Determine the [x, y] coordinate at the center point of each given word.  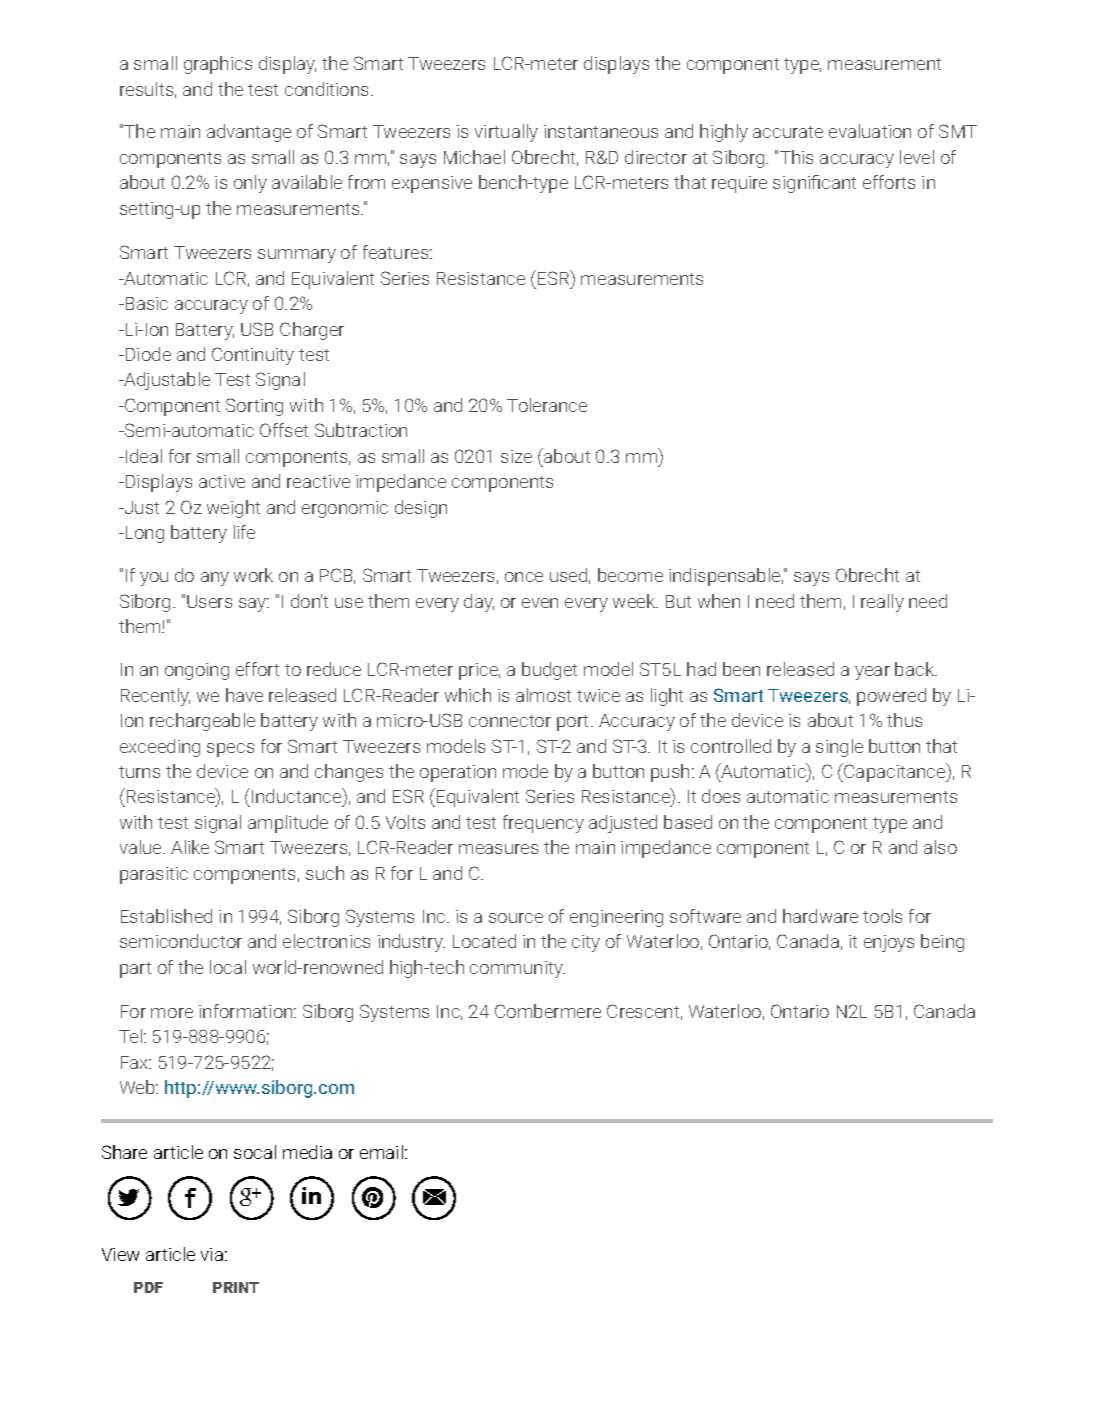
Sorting [254, 407]
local [228, 967]
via [212, 1254]
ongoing [197, 671]
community [517, 969]
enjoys [889, 943]
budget [549, 671]
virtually [506, 133]
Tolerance [547, 405]
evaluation [870, 131]
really [882, 603]
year [872, 673]
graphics [218, 65]
